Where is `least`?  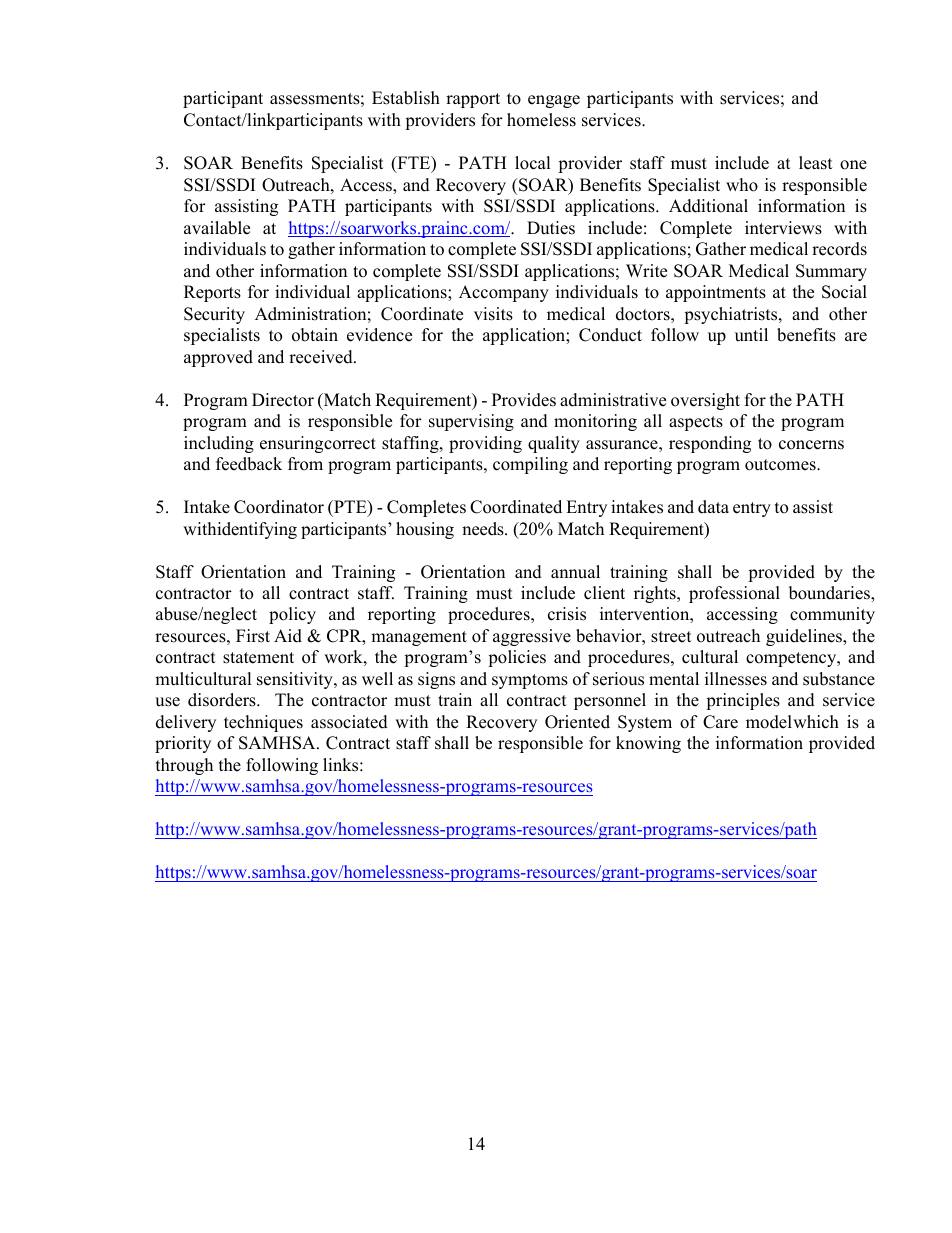 least is located at coordinates (816, 163).
